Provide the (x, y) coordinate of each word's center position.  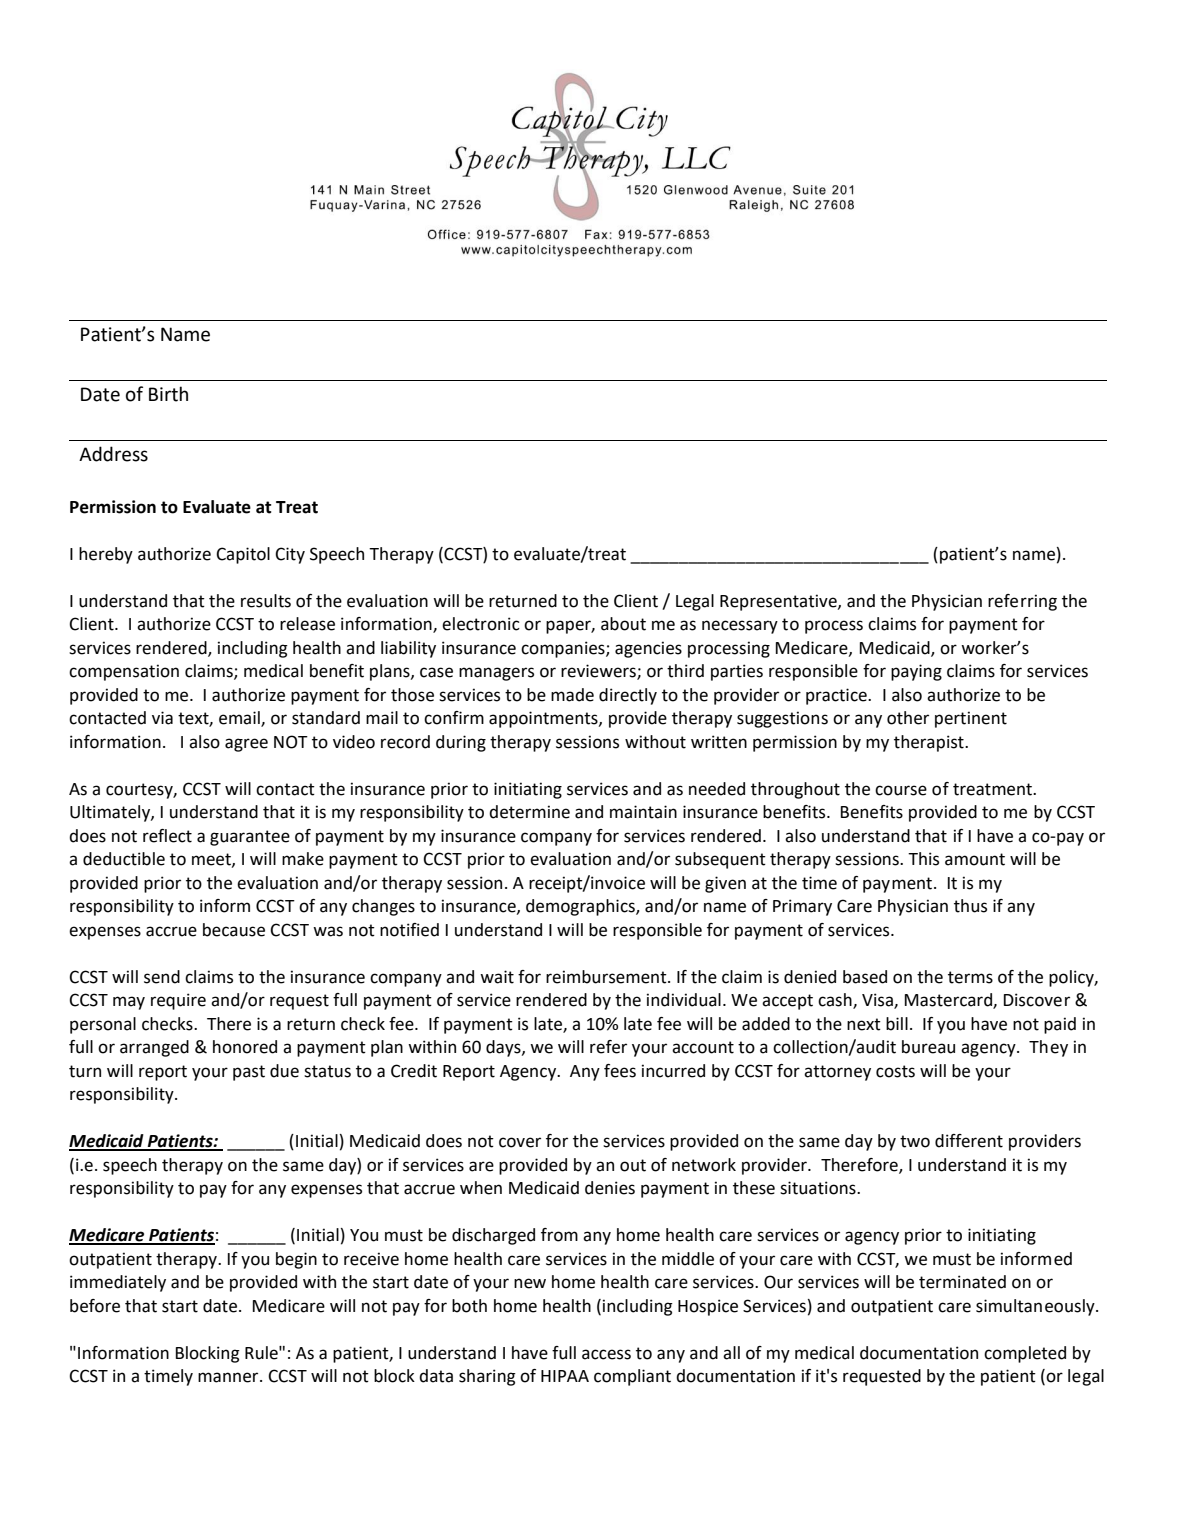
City (290, 555)
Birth (168, 394)
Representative (779, 602)
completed (1025, 1354)
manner (229, 1377)
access (606, 1354)
